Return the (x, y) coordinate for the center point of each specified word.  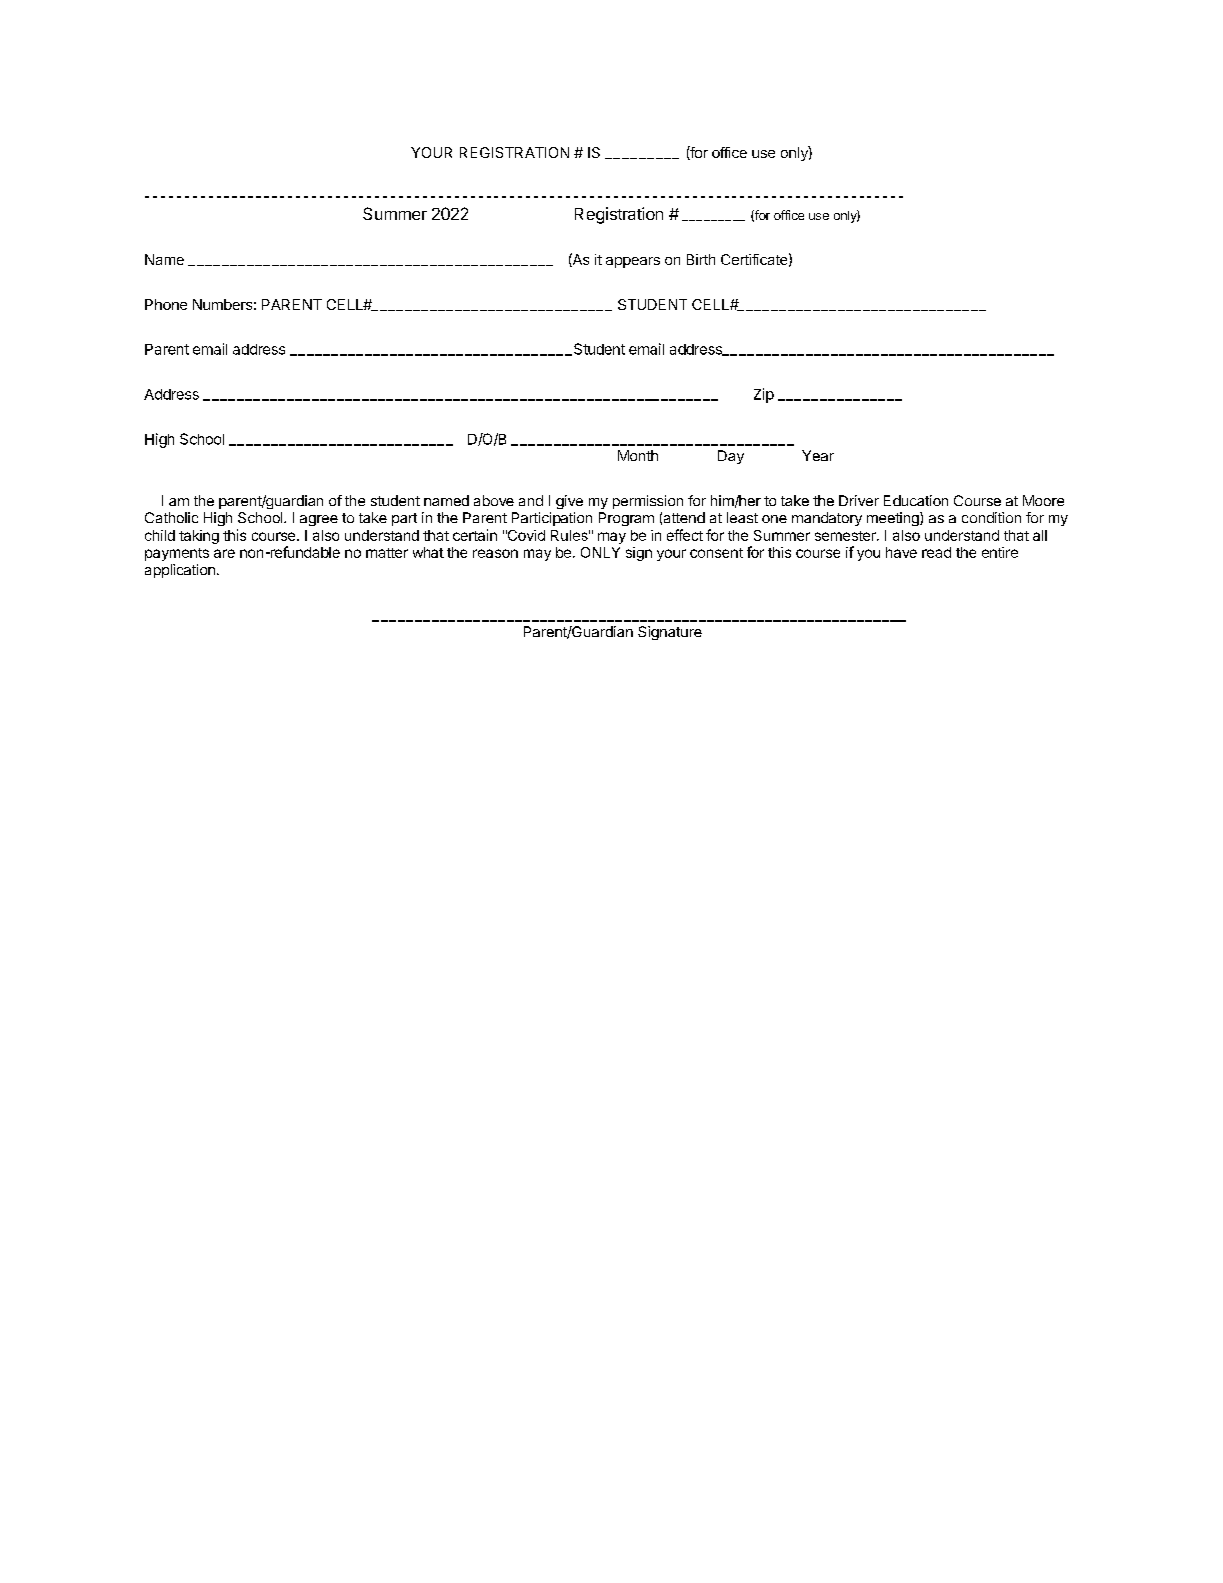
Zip (764, 395)
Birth (701, 259)
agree (319, 520)
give (569, 502)
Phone (166, 304)
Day (731, 457)
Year (818, 455)
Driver (859, 500)
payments (177, 554)
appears (633, 262)
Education (916, 500)
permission (648, 502)
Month (638, 455)
